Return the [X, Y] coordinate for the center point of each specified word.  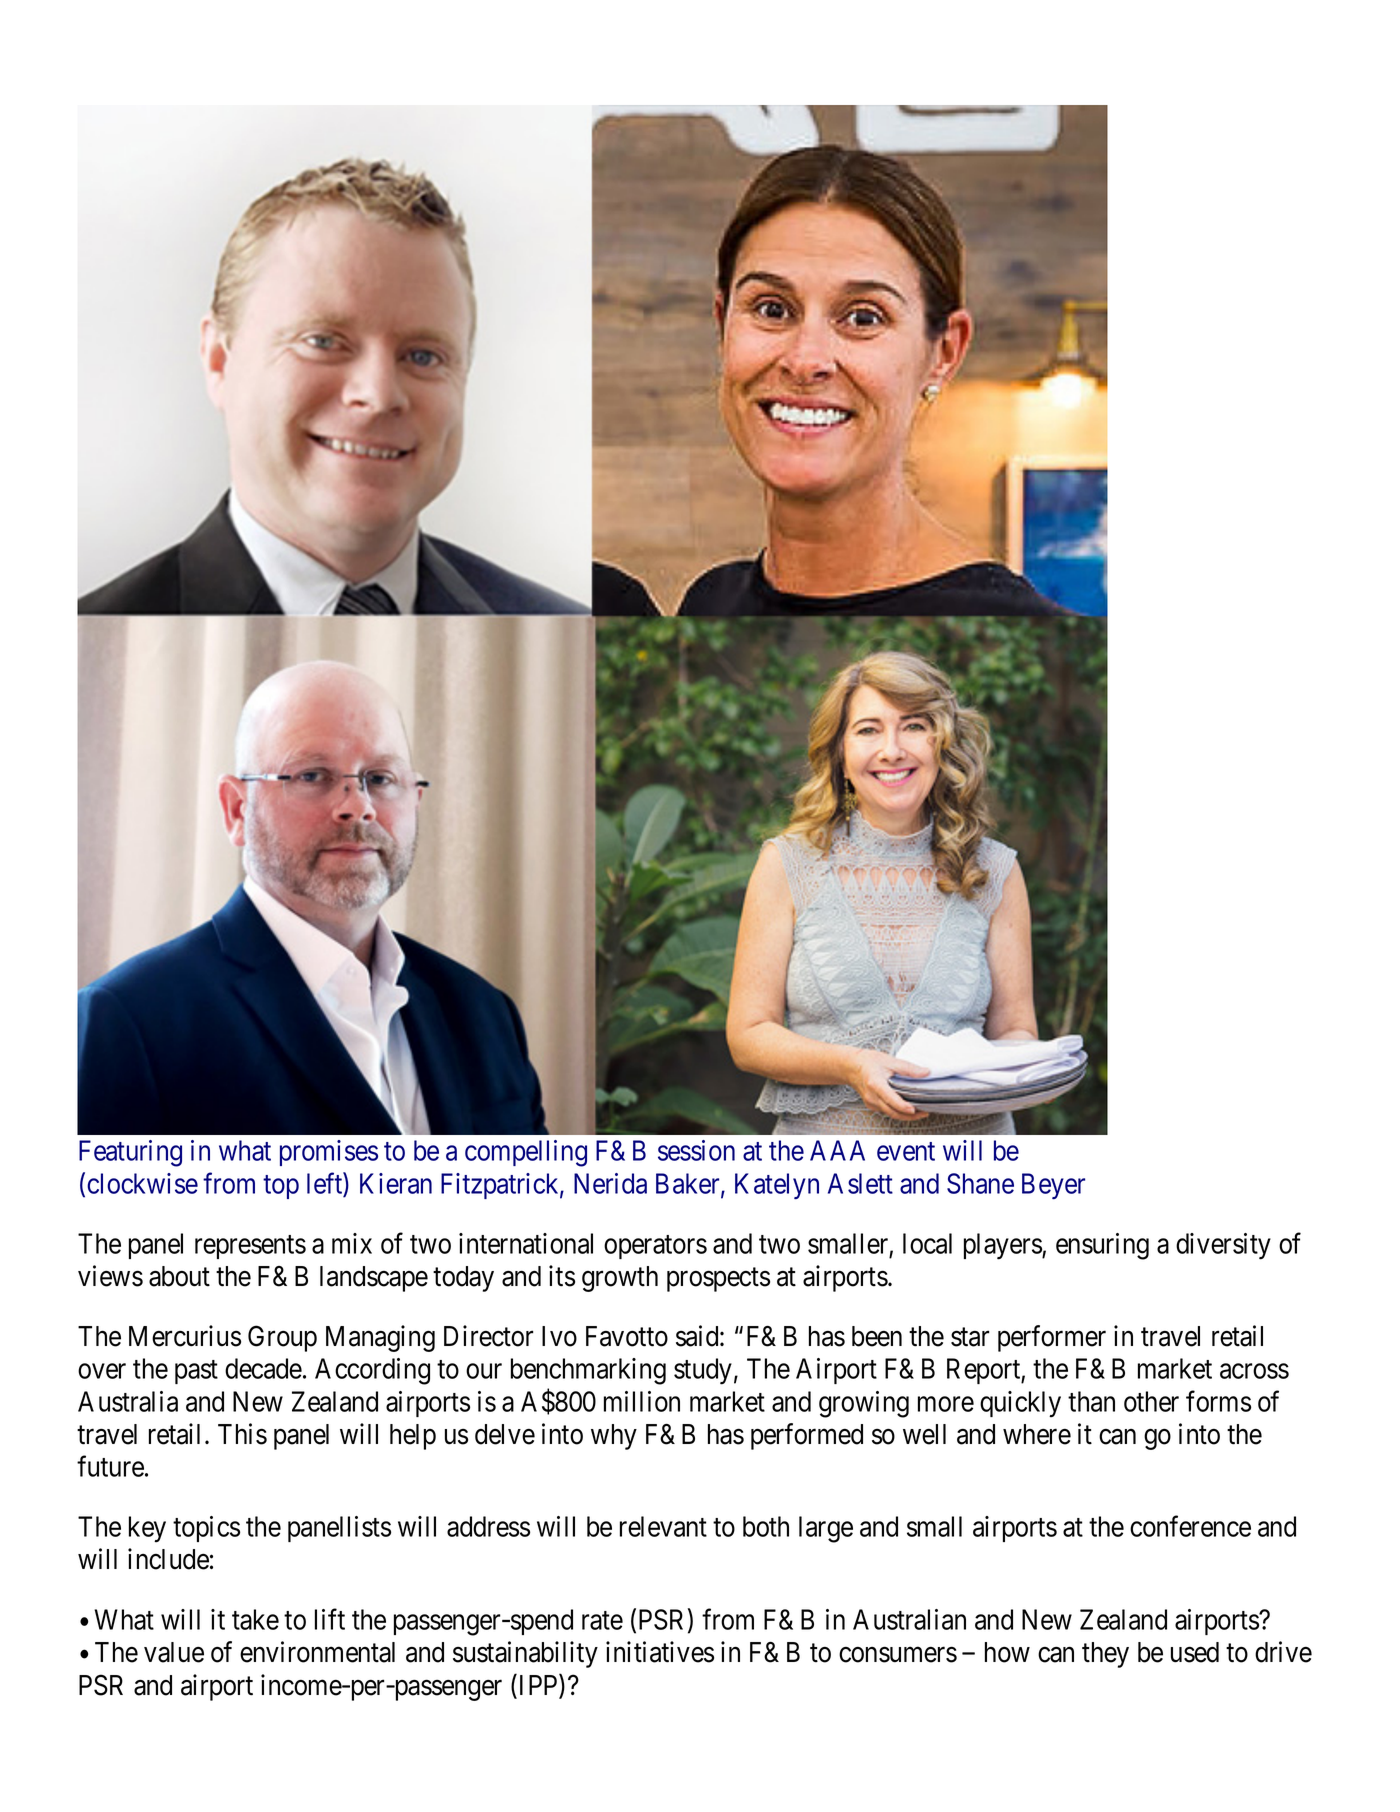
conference [1190, 1526]
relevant [663, 1526]
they [1105, 1655]
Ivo [559, 1336]
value [174, 1652]
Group [282, 1338]
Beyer [1053, 1186]
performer [1052, 1338]
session [696, 1150]
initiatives [660, 1652]
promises [329, 1153]
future [110, 1466]
